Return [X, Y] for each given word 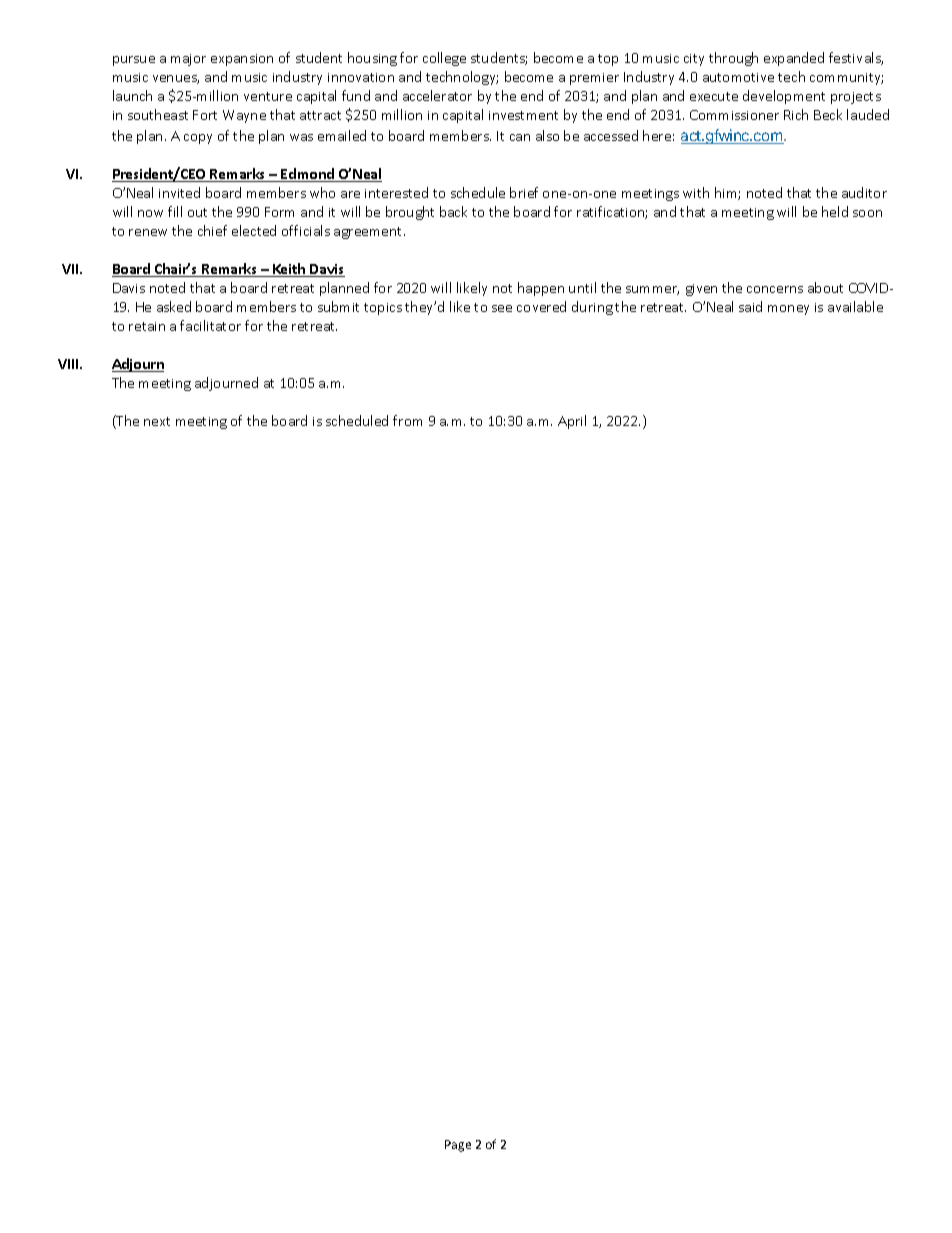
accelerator [437, 95]
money [788, 310]
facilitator [210, 325]
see [502, 308]
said [750, 306]
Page [458, 1146]
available [855, 306]
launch [132, 95]
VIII [69, 364]
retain [147, 326]
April [572, 422]
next [157, 421]
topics [383, 309]
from [407, 420]
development [784, 97]
